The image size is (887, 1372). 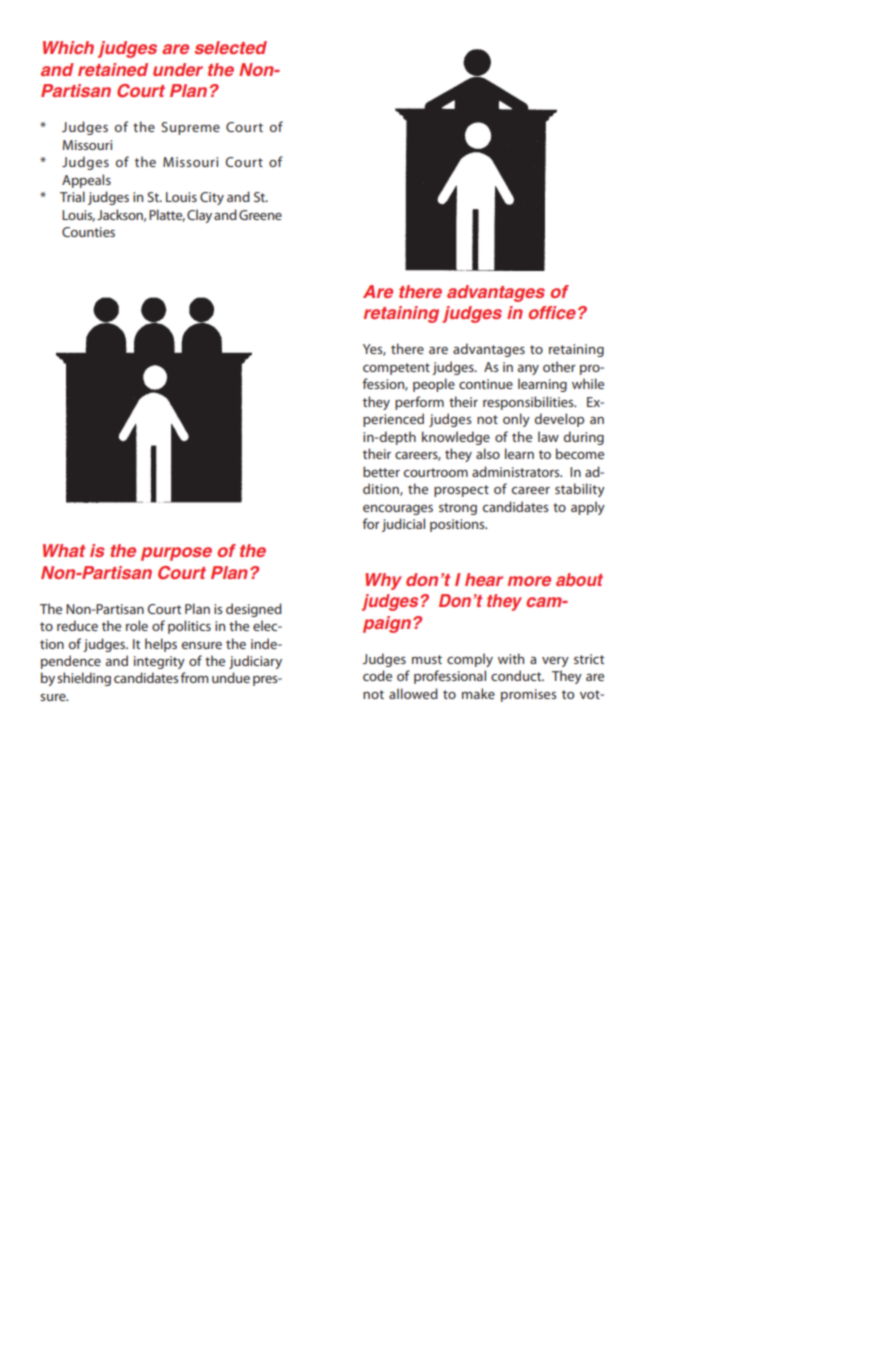 What do you see at coordinates (588, 508) in the document?
I see `apply` at bounding box center [588, 508].
